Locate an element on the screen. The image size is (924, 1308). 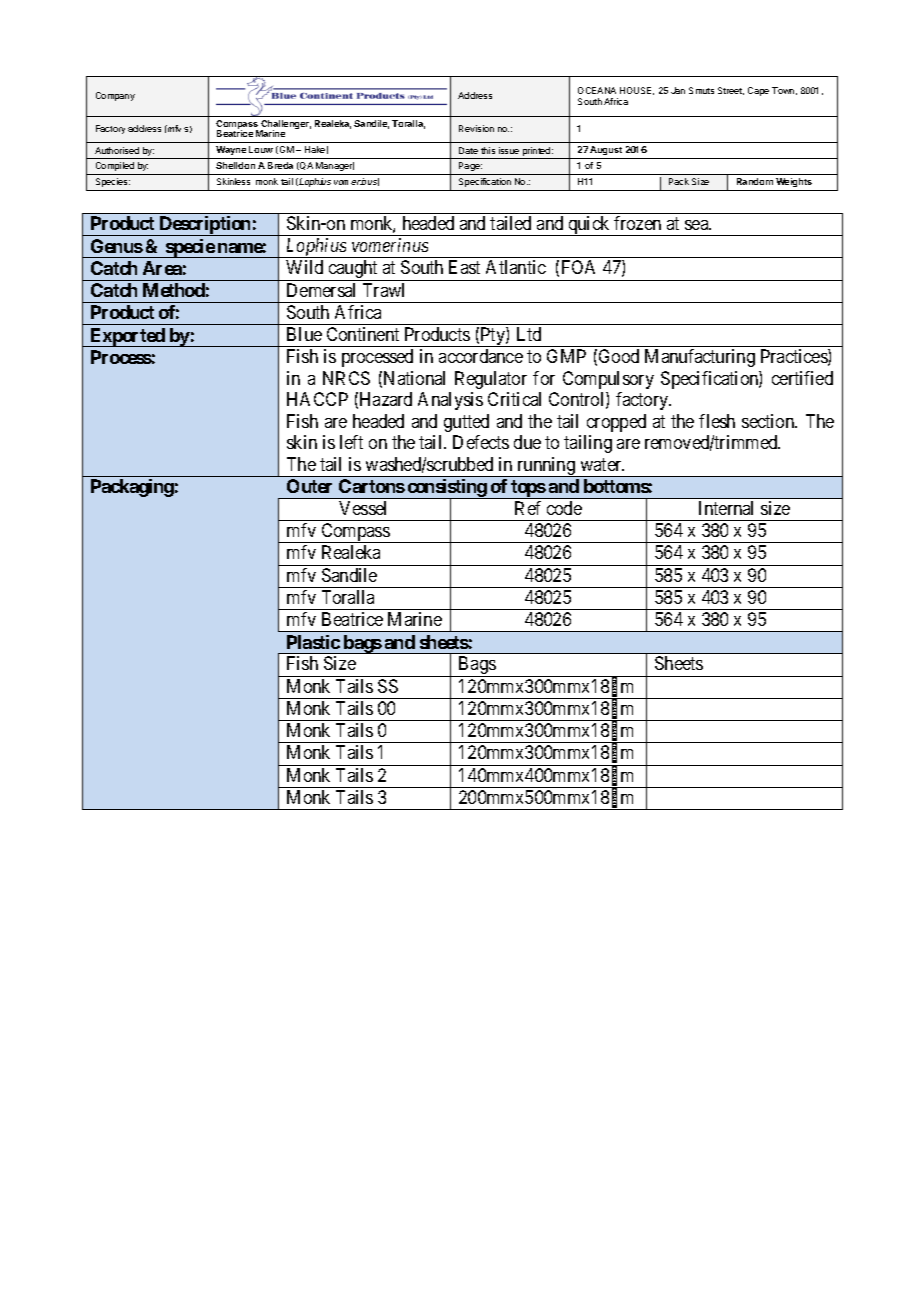
Wild is located at coordinates (304, 267).
